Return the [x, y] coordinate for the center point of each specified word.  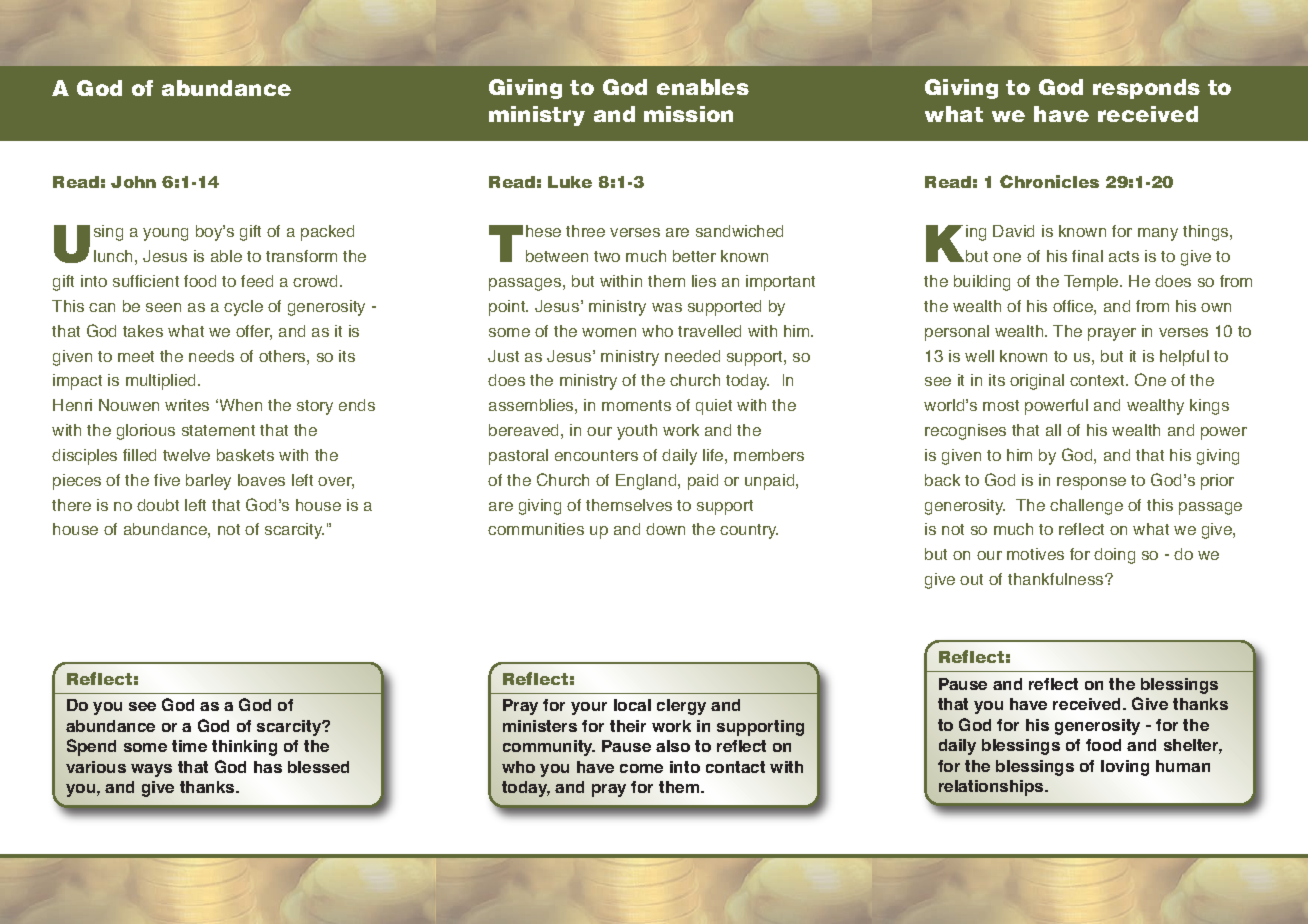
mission [688, 114]
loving [1125, 768]
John [133, 182]
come [641, 768]
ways [151, 770]
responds [1146, 89]
